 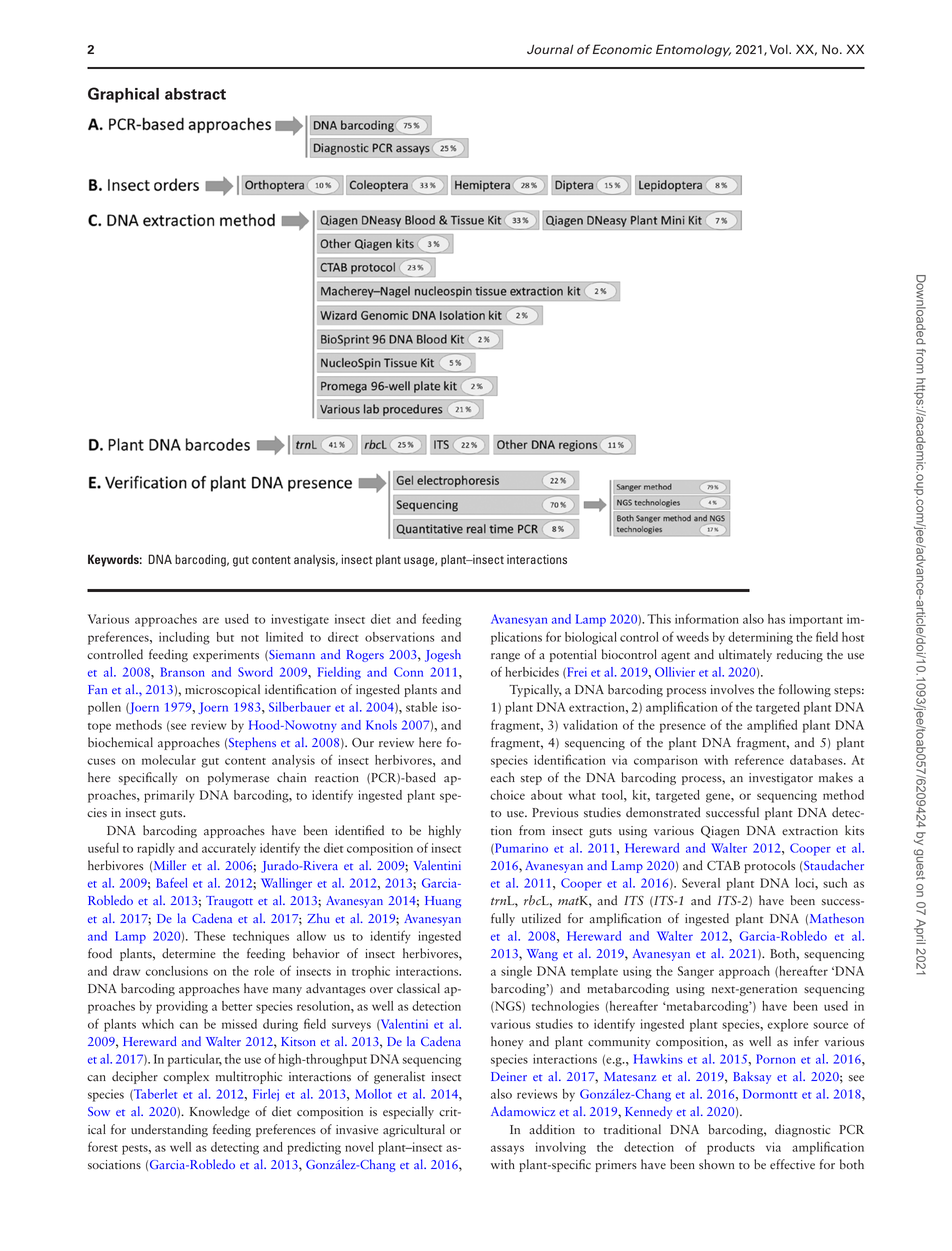 I want to click on rapidly, so click(x=156, y=849).
